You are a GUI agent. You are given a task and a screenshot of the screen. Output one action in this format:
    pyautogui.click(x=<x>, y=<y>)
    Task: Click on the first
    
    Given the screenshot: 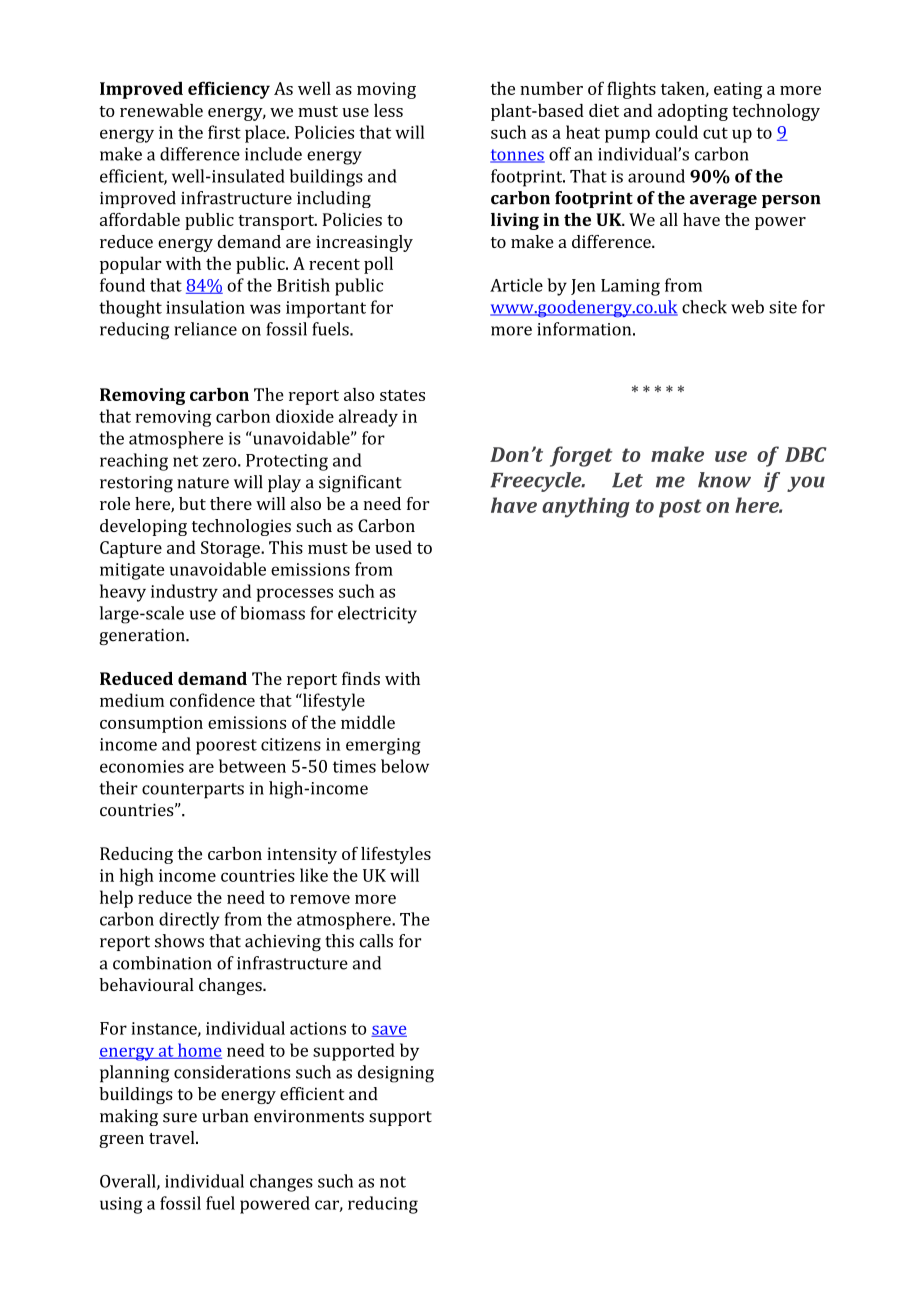 What is the action you would take?
    pyautogui.click(x=224, y=132)
